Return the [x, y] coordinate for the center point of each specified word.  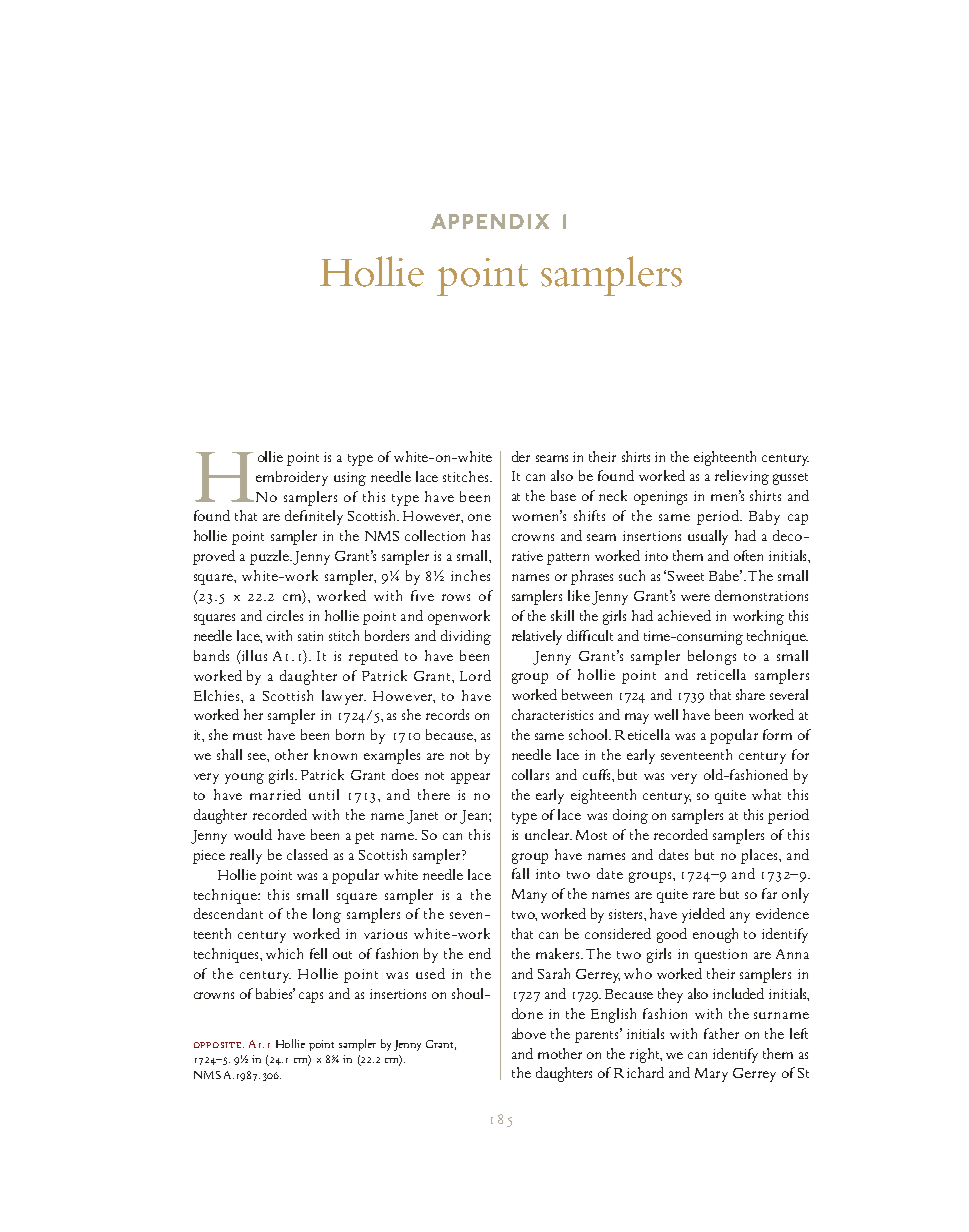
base [563, 495]
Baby [764, 517]
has [481, 535]
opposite [219, 1045]
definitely [314, 517]
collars [530, 774]
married [275, 794]
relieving [742, 477]
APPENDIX [490, 221]
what [766, 794]
